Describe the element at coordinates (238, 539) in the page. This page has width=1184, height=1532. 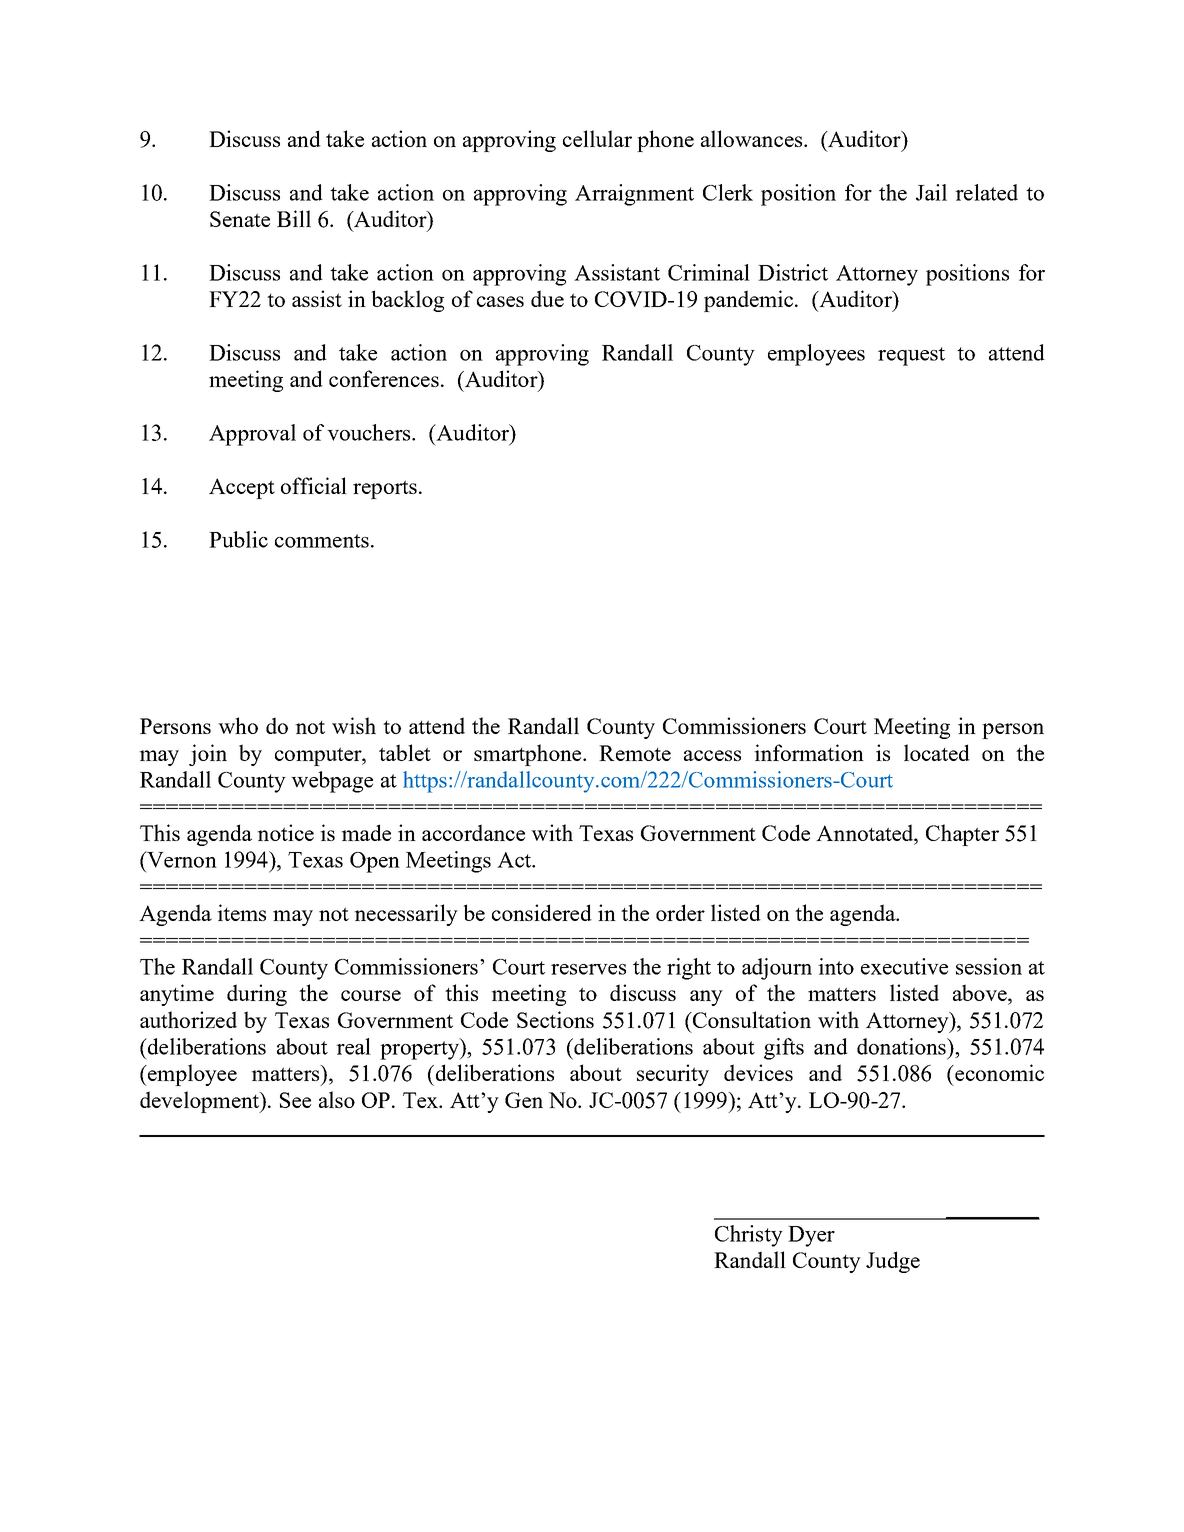
I see `Public` at that location.
